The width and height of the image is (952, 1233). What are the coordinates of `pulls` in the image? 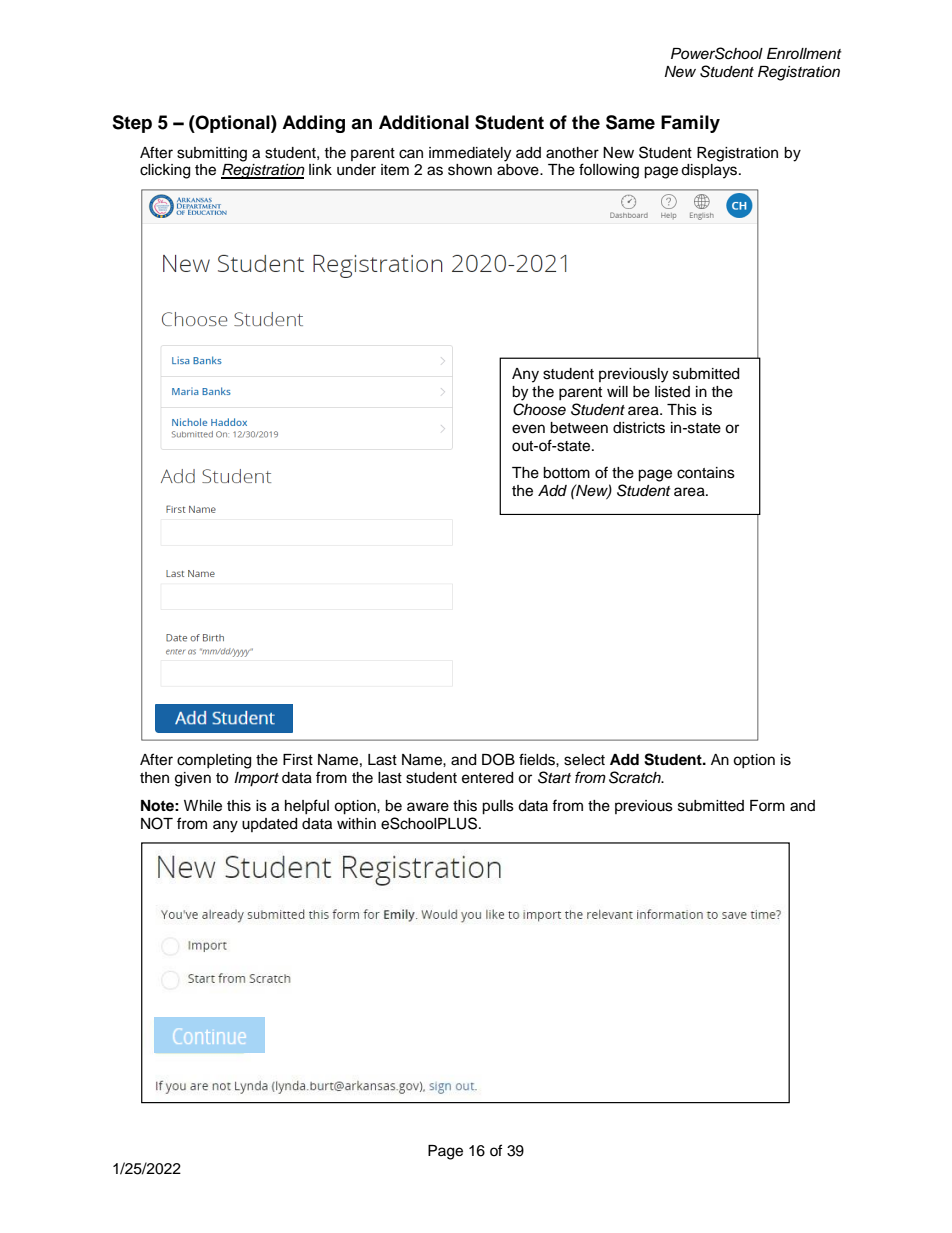 It's located at (498, 807).
